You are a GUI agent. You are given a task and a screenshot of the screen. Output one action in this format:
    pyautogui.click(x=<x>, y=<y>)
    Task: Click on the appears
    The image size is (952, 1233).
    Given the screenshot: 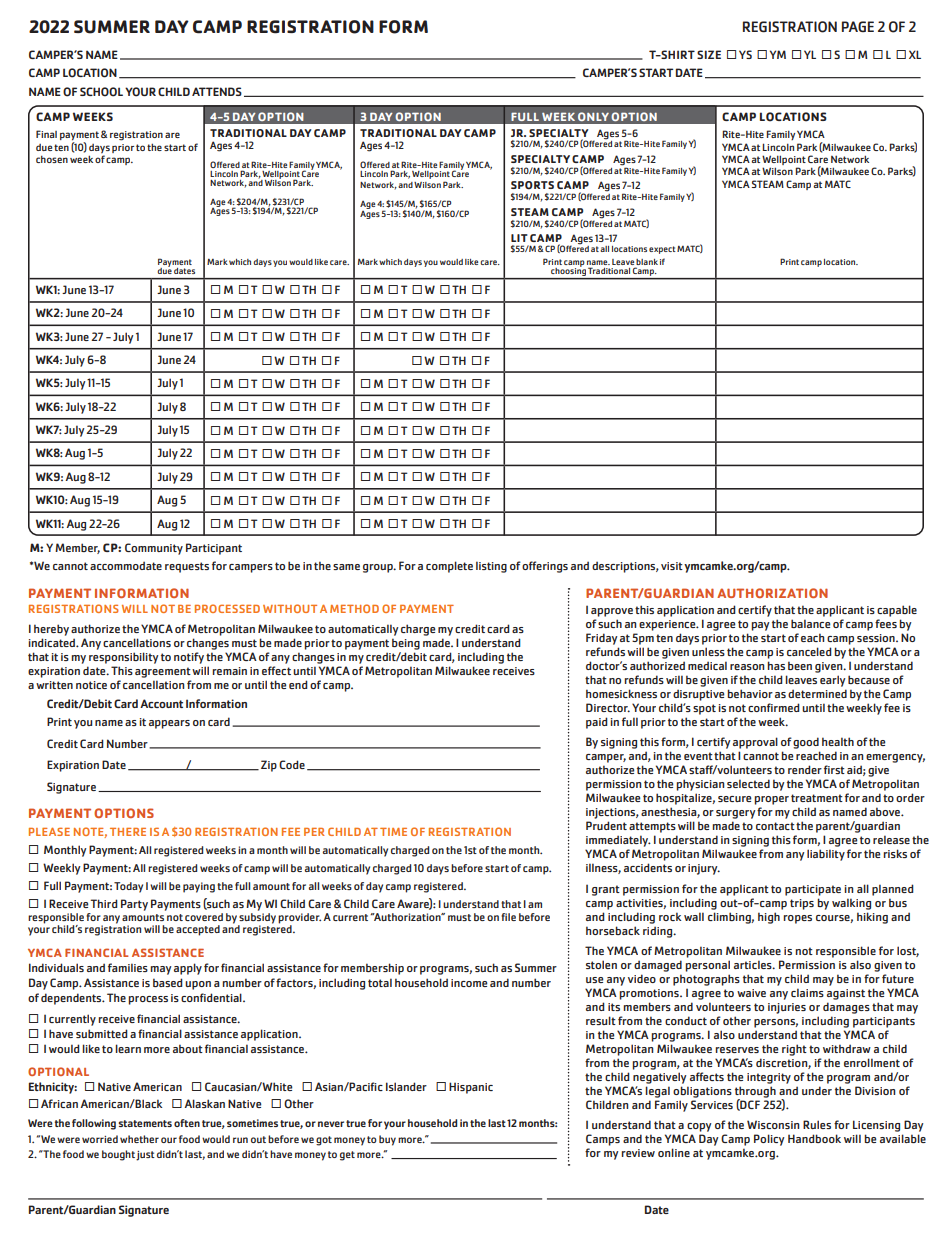 What is the action you would take?
    pyautogui.click(x=169, y=724)
